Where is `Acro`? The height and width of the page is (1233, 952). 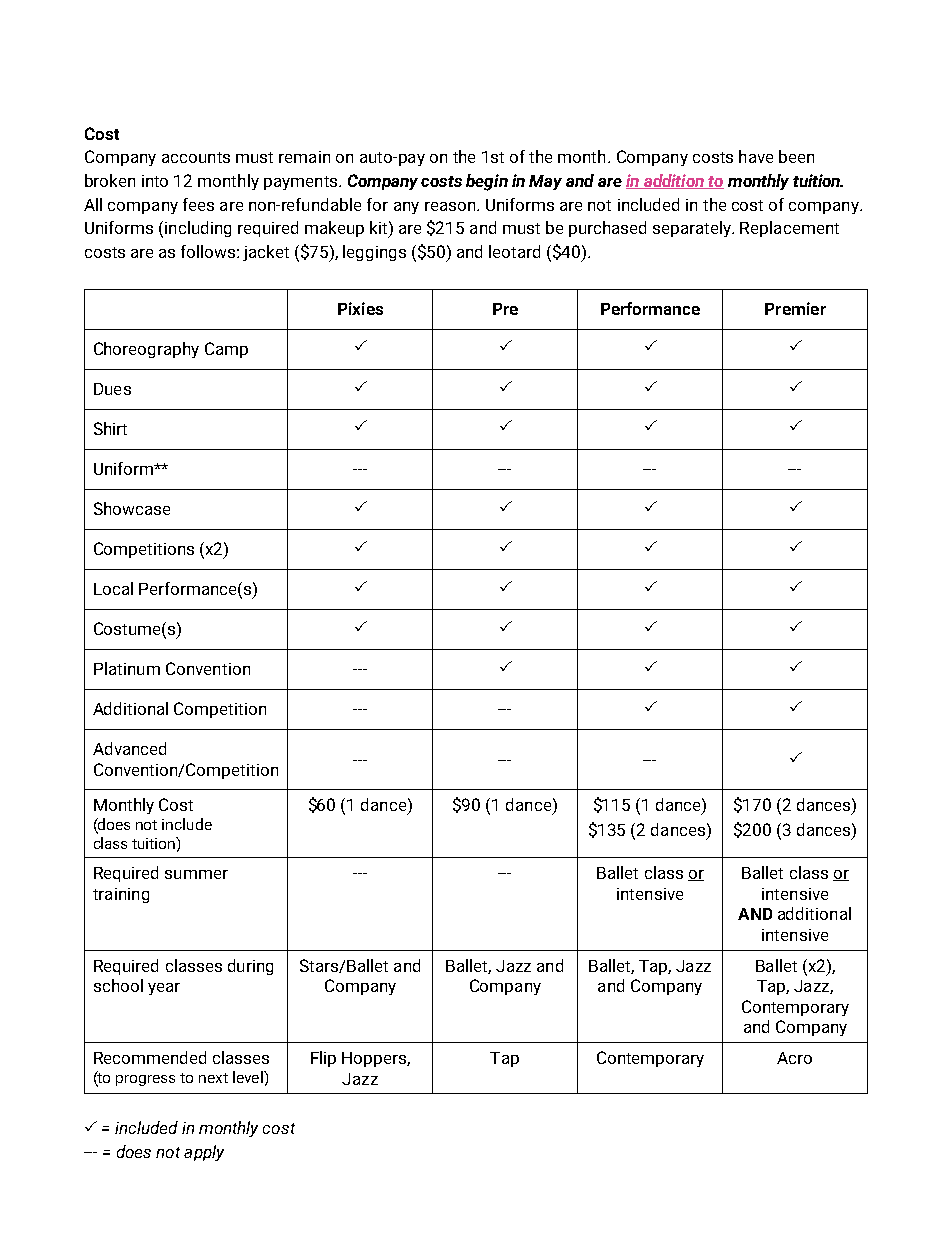 Acro is located at coordinates (794, 1058).
